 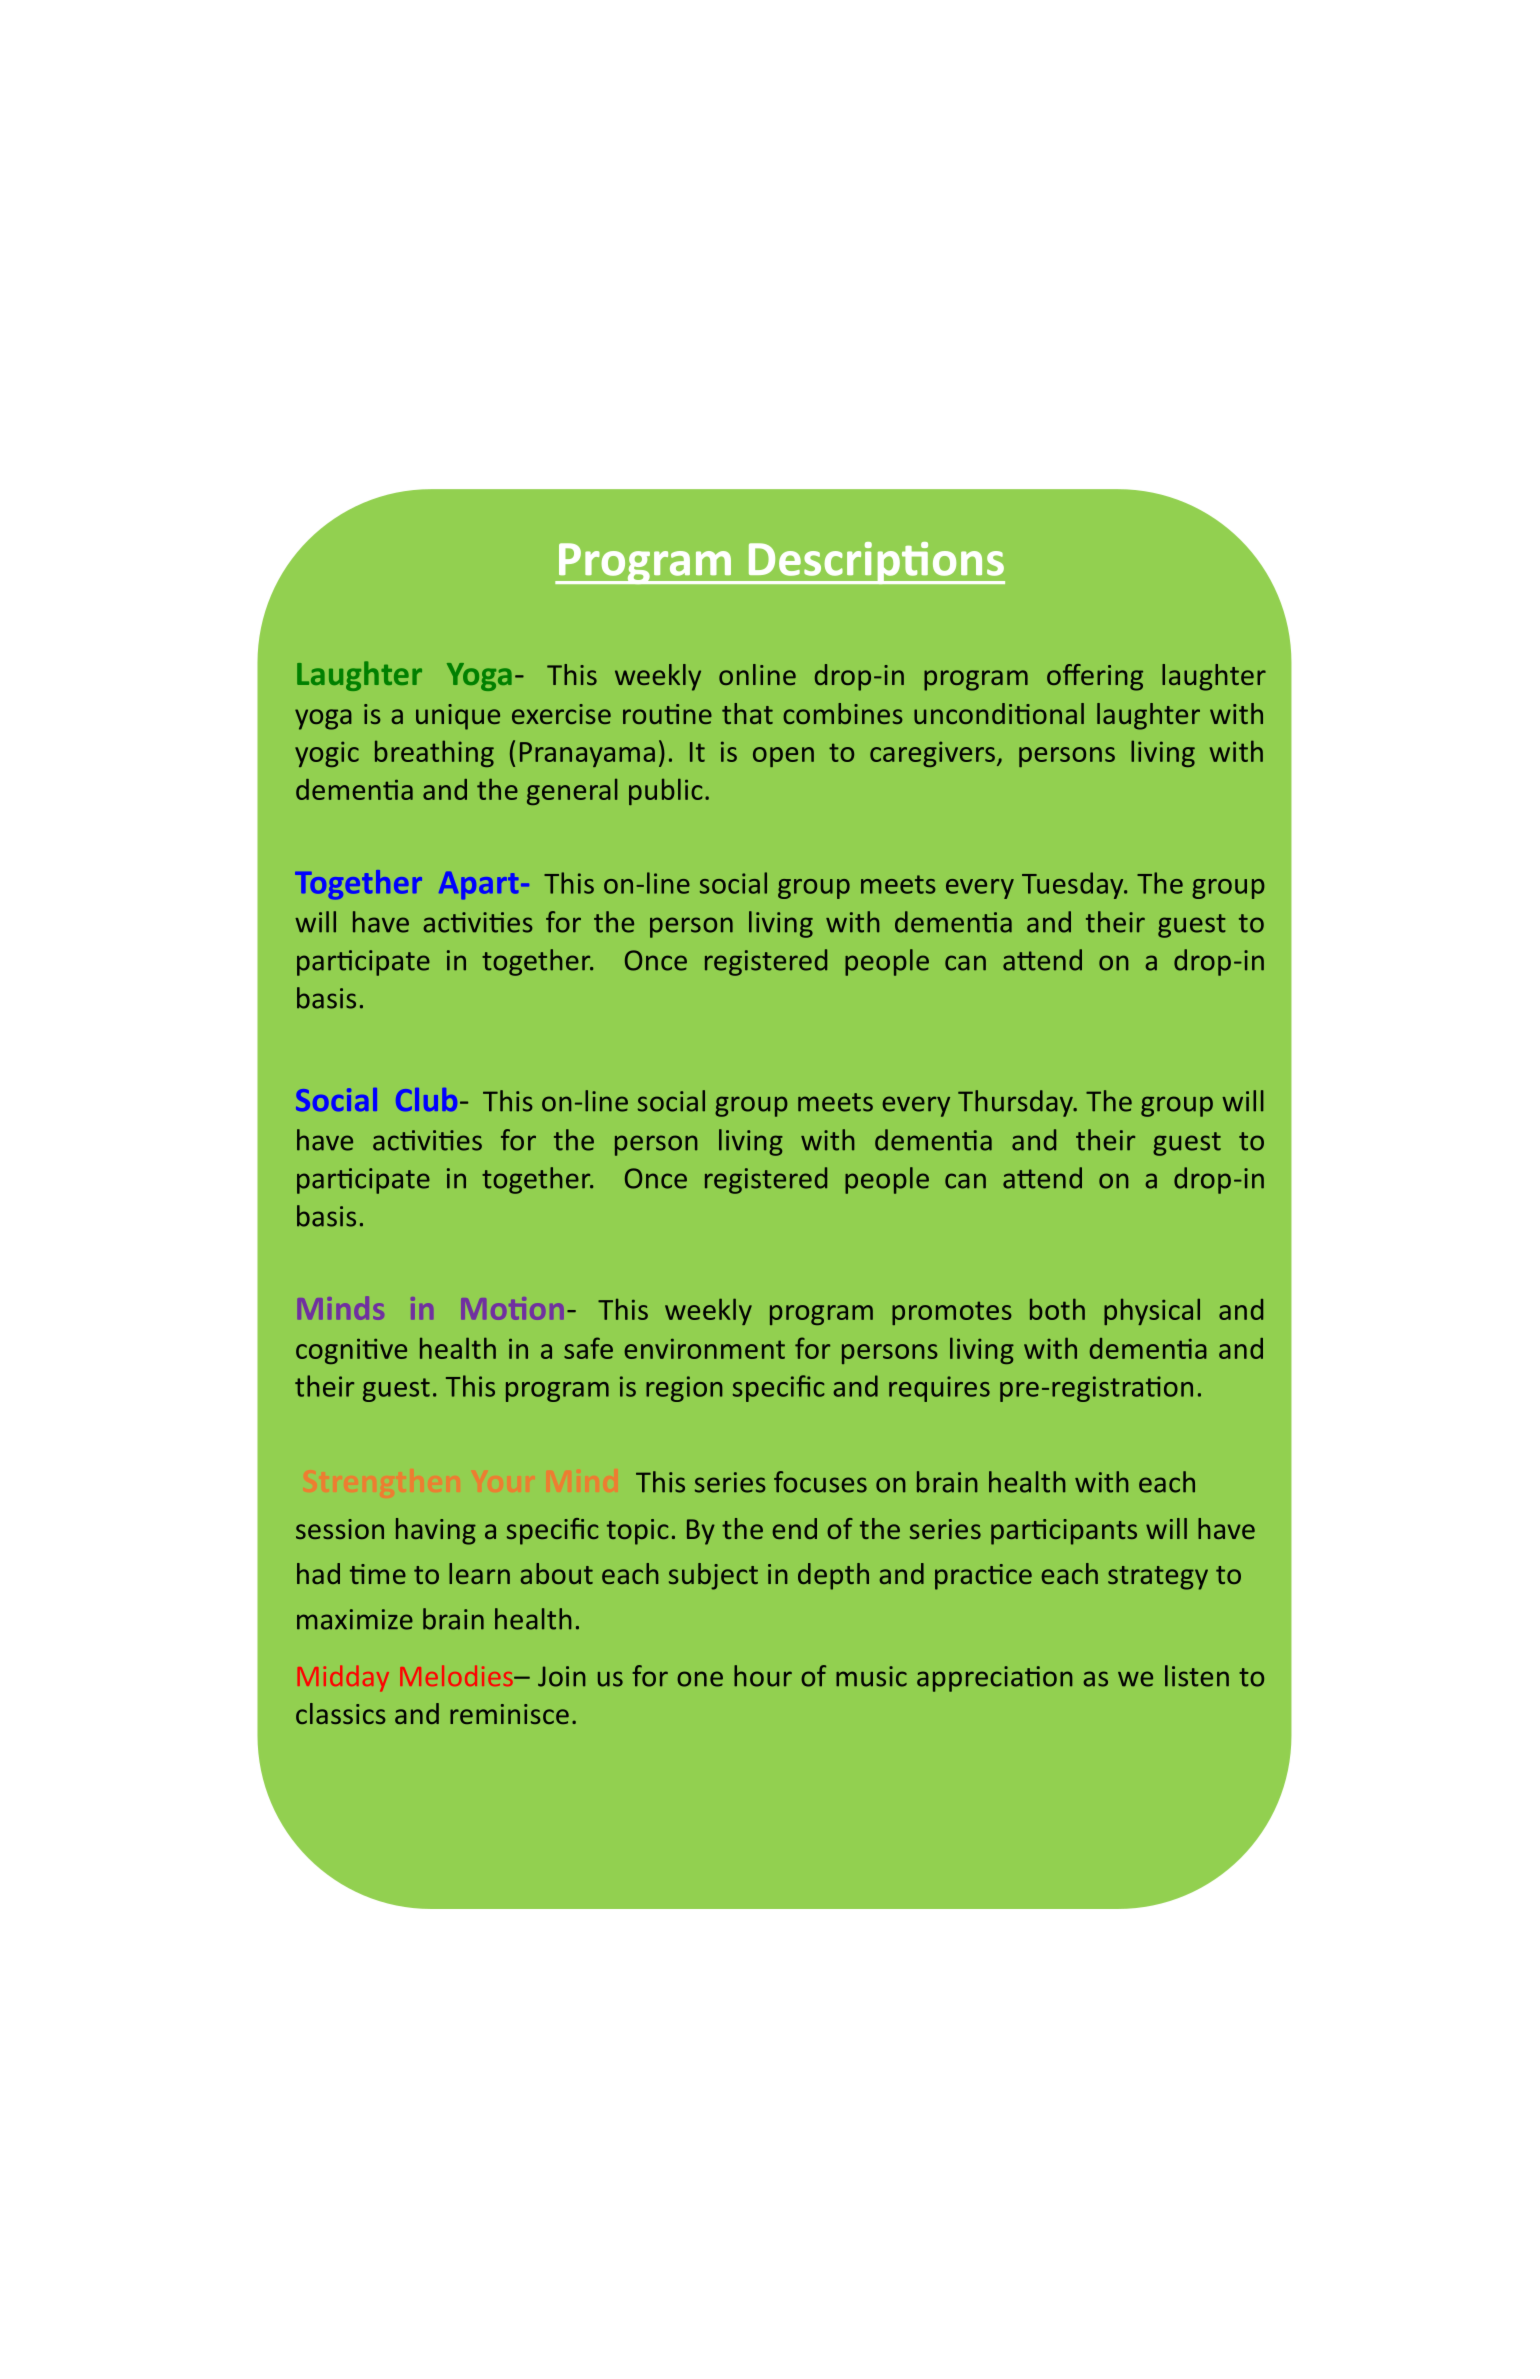 What do you see at coordinates (783, 757) in the screenshot?
I see `open` at bounding box center [783, 757].
